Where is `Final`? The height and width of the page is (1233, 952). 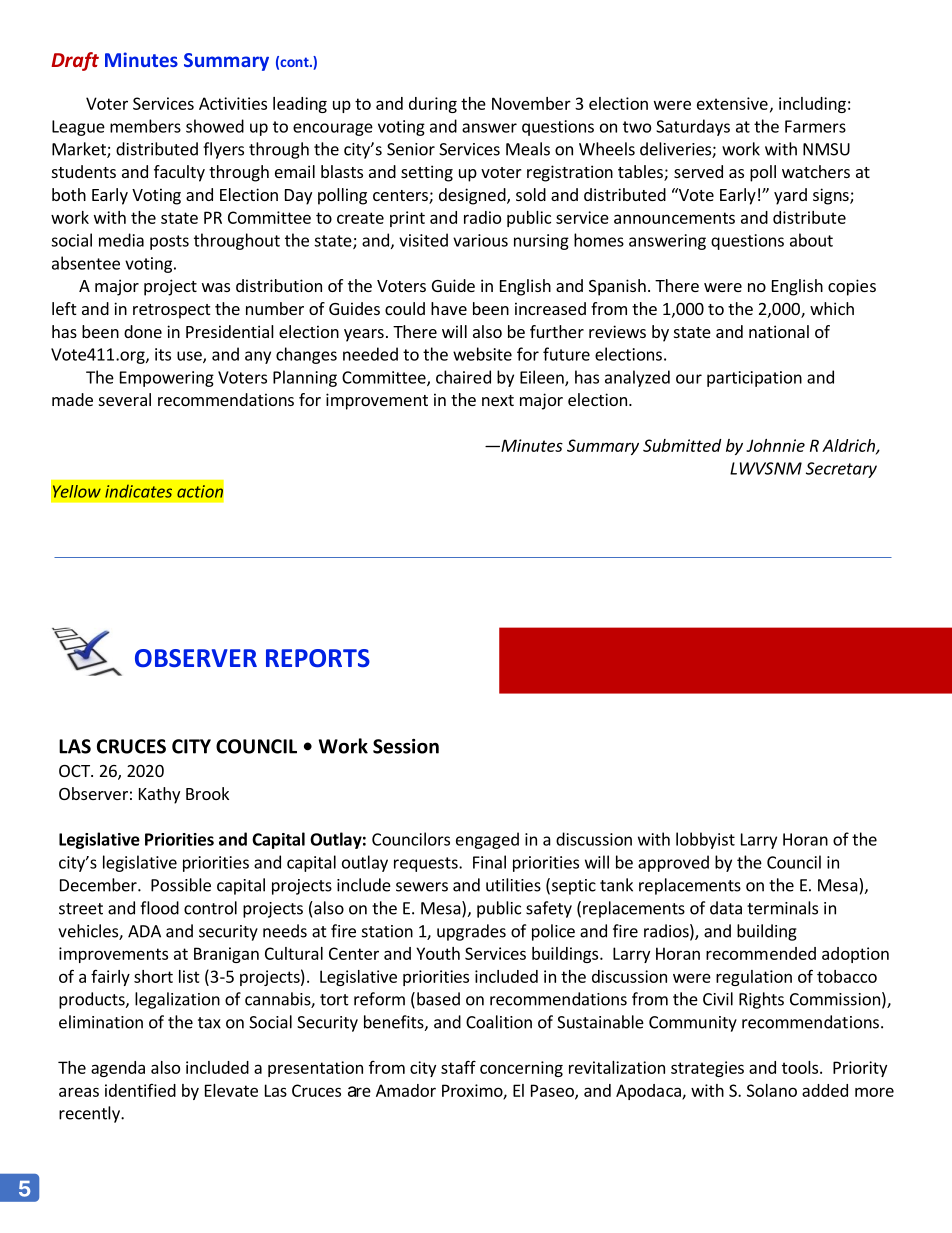
Final is located at coordinates (489, 862).
